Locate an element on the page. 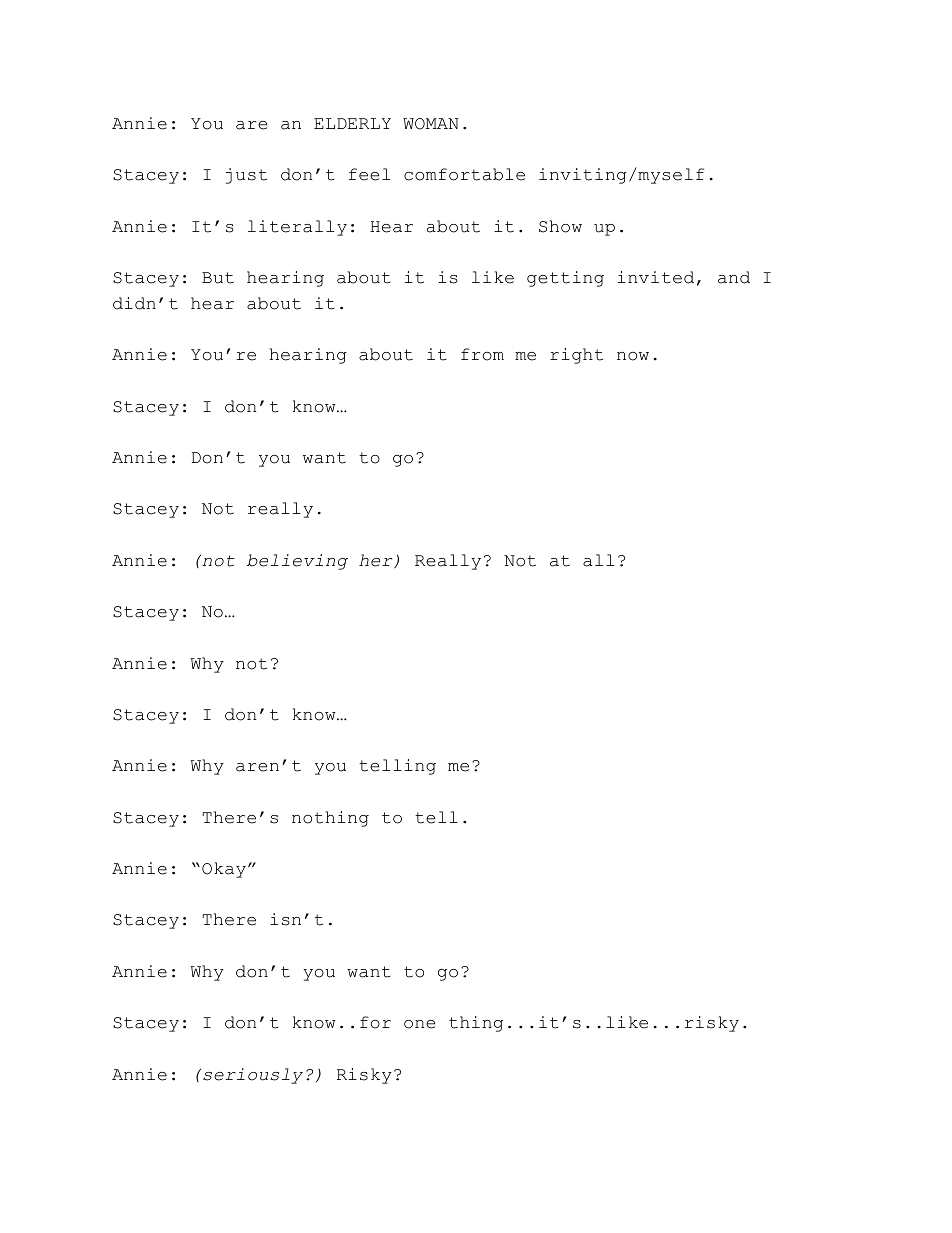  seriously is located at coordinates (253, 1076).
